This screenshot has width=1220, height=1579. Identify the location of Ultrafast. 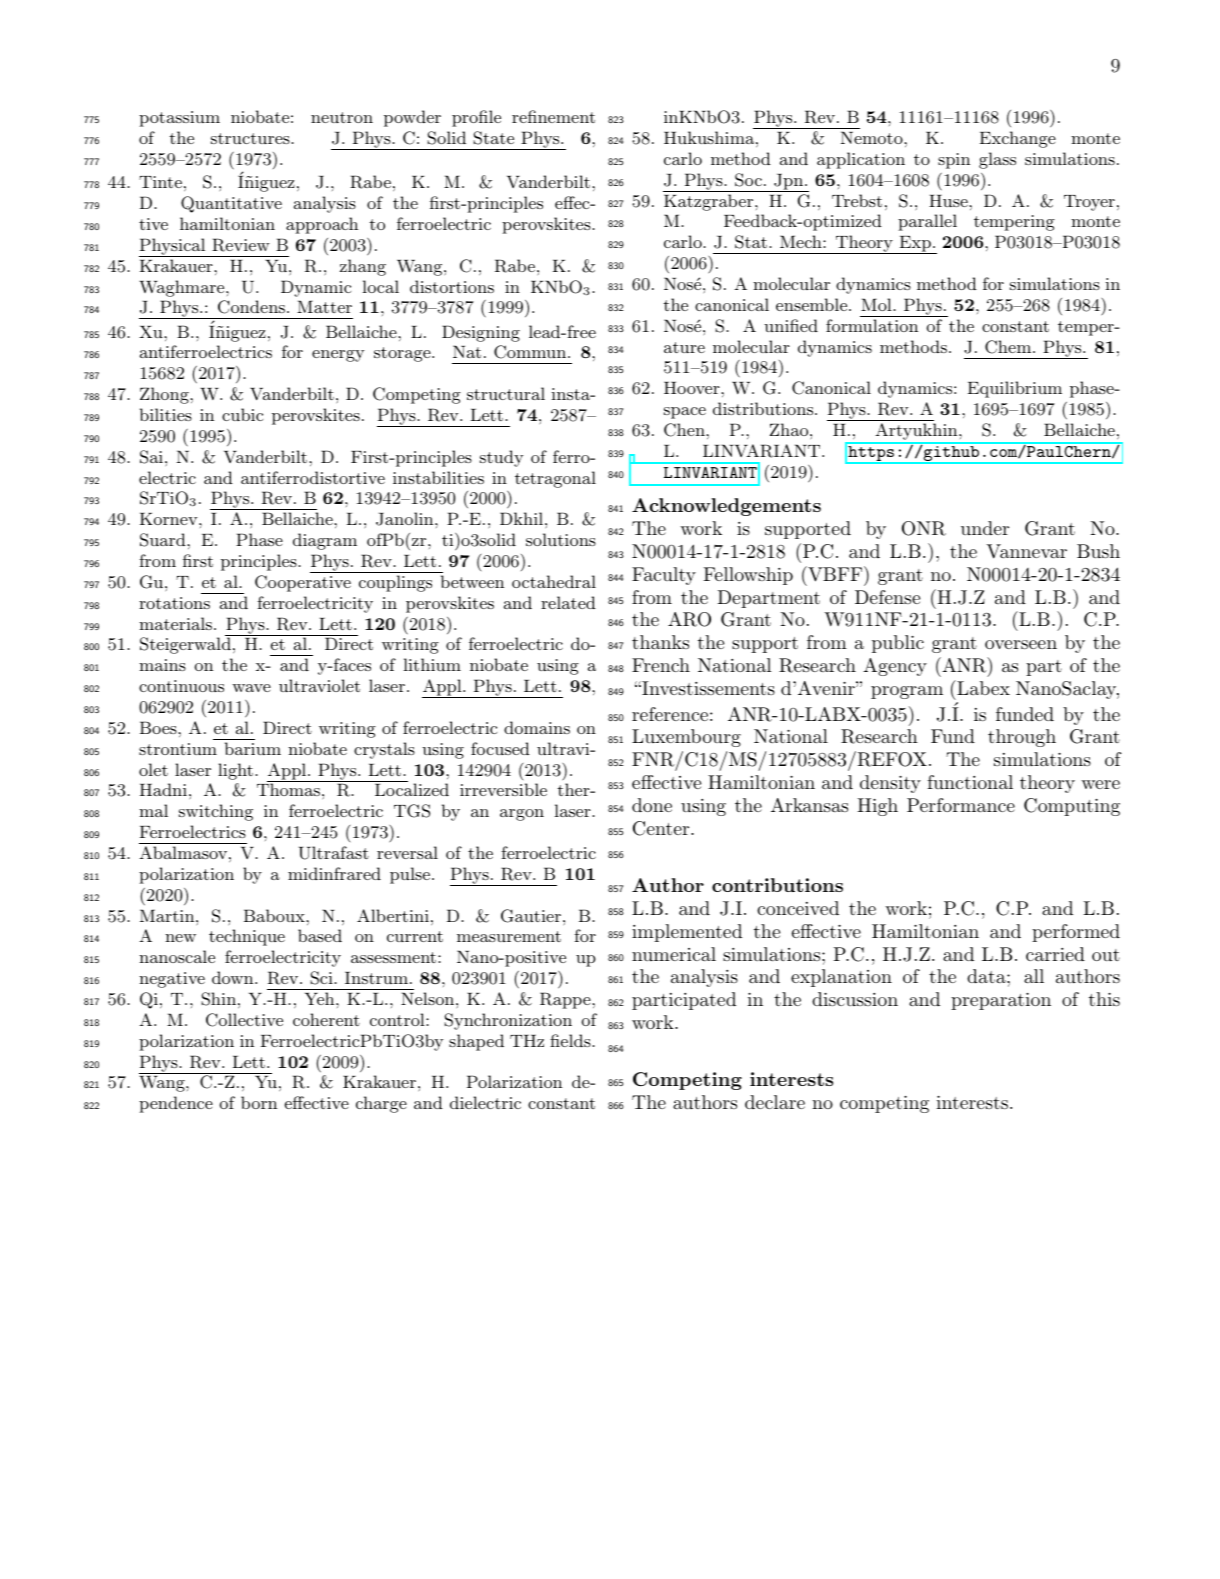
(333, 853).
